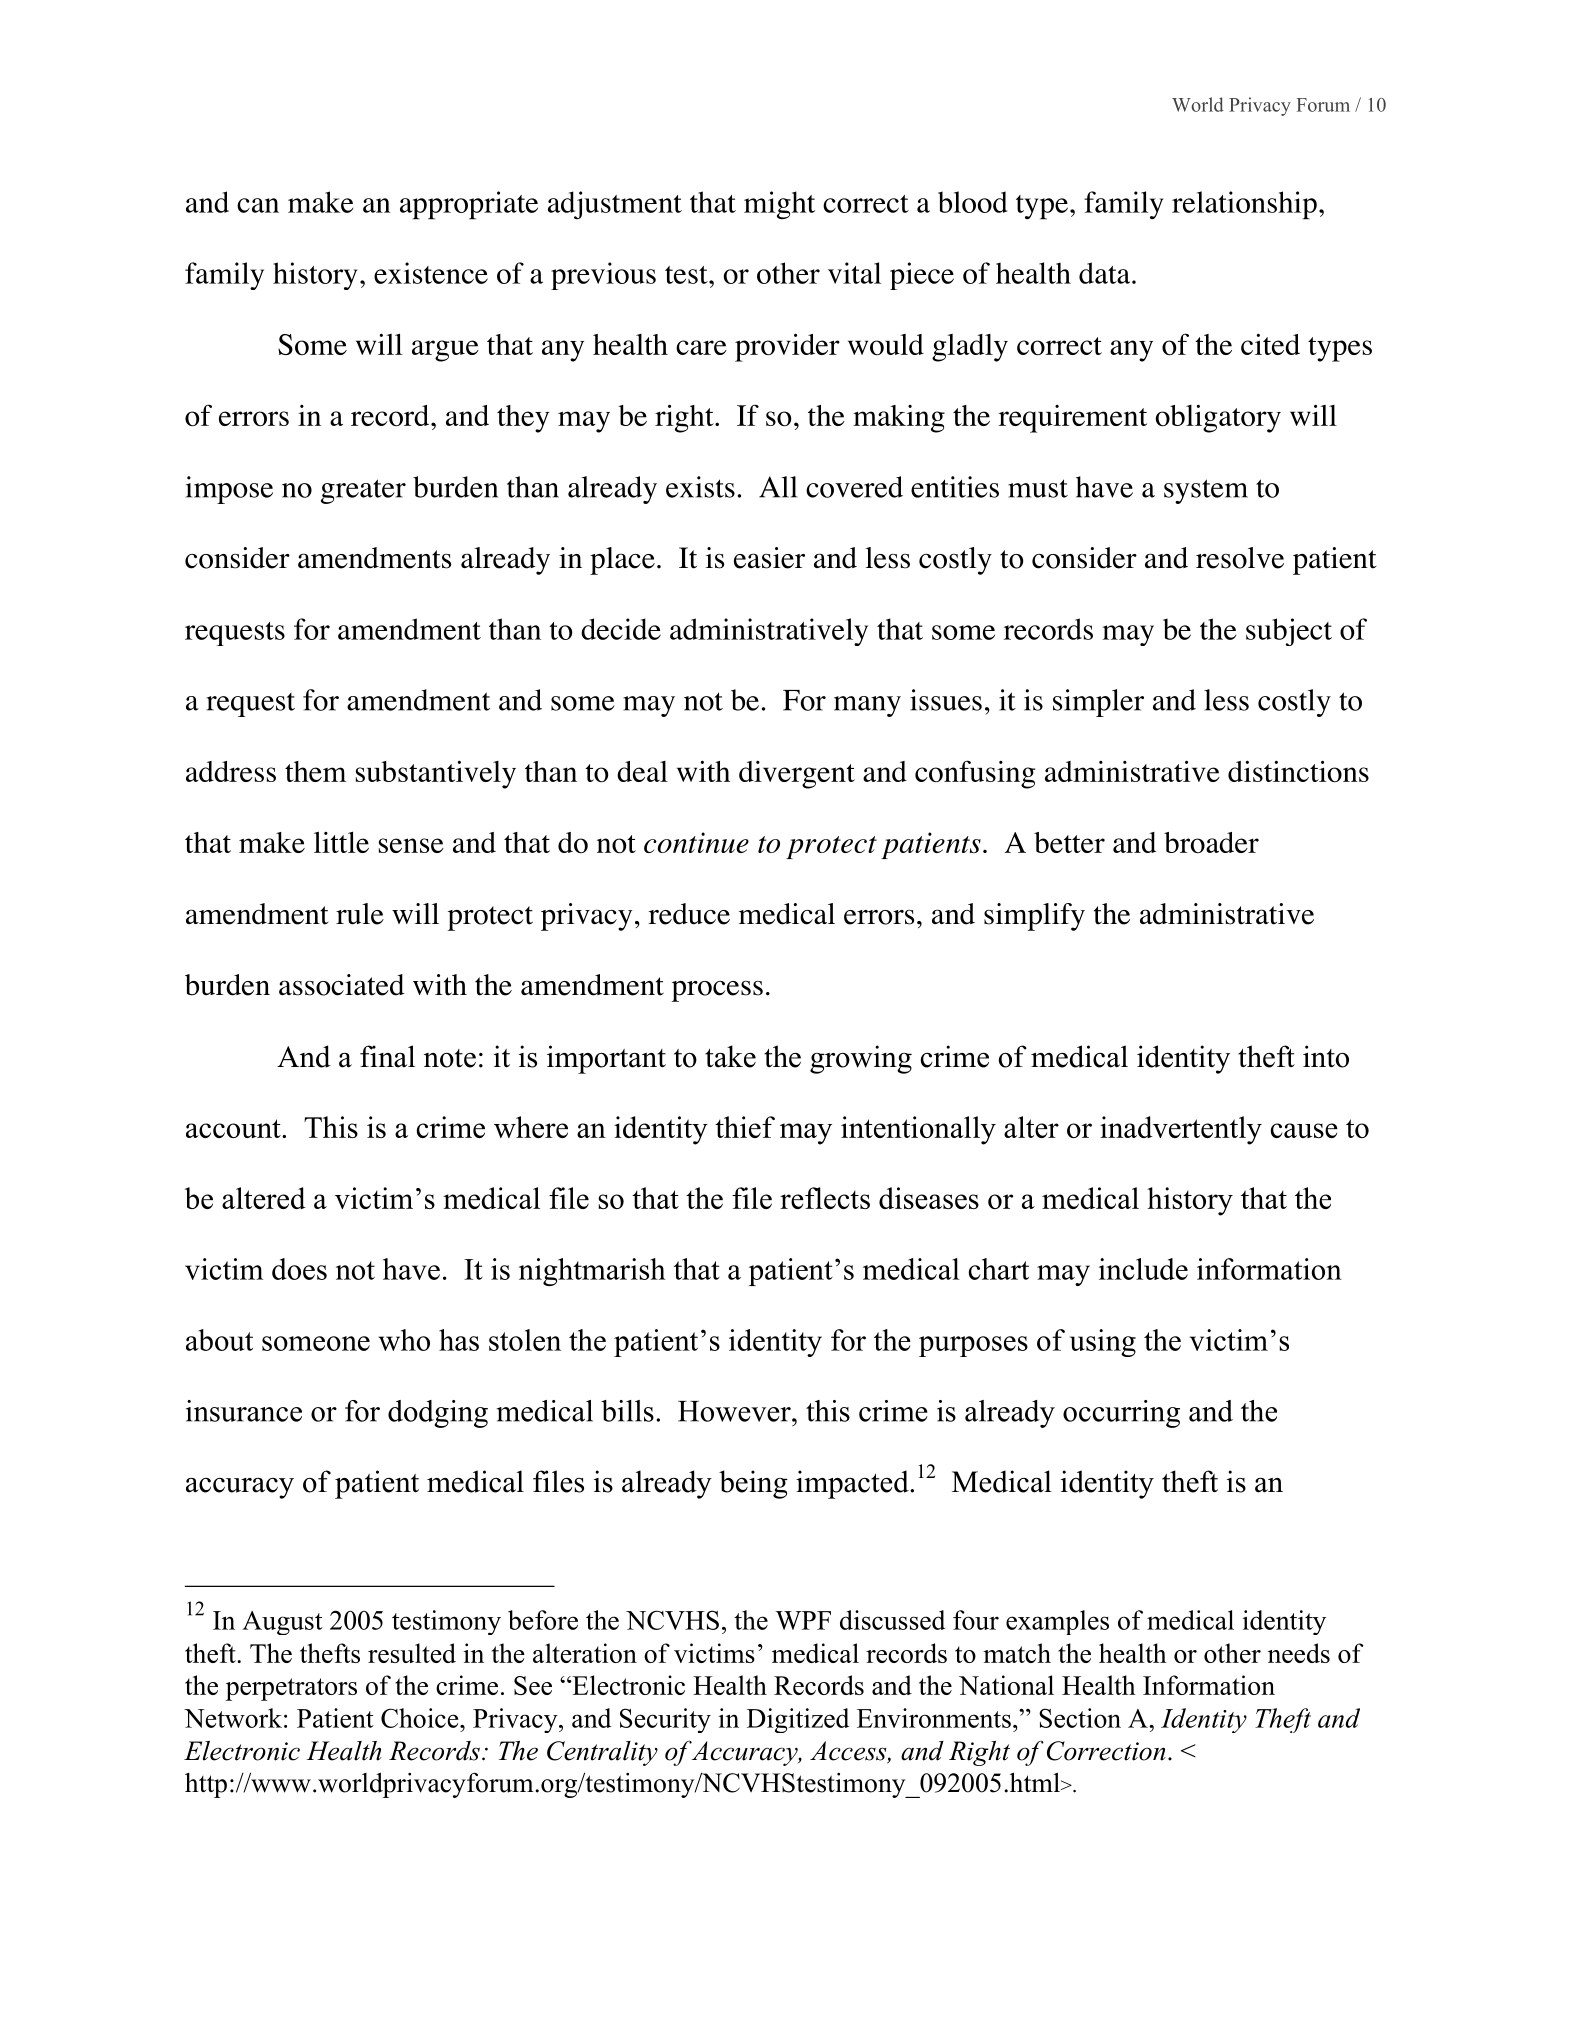  Describe the element at coordinates (735, 1411) in the image. I see `However` at that location.
